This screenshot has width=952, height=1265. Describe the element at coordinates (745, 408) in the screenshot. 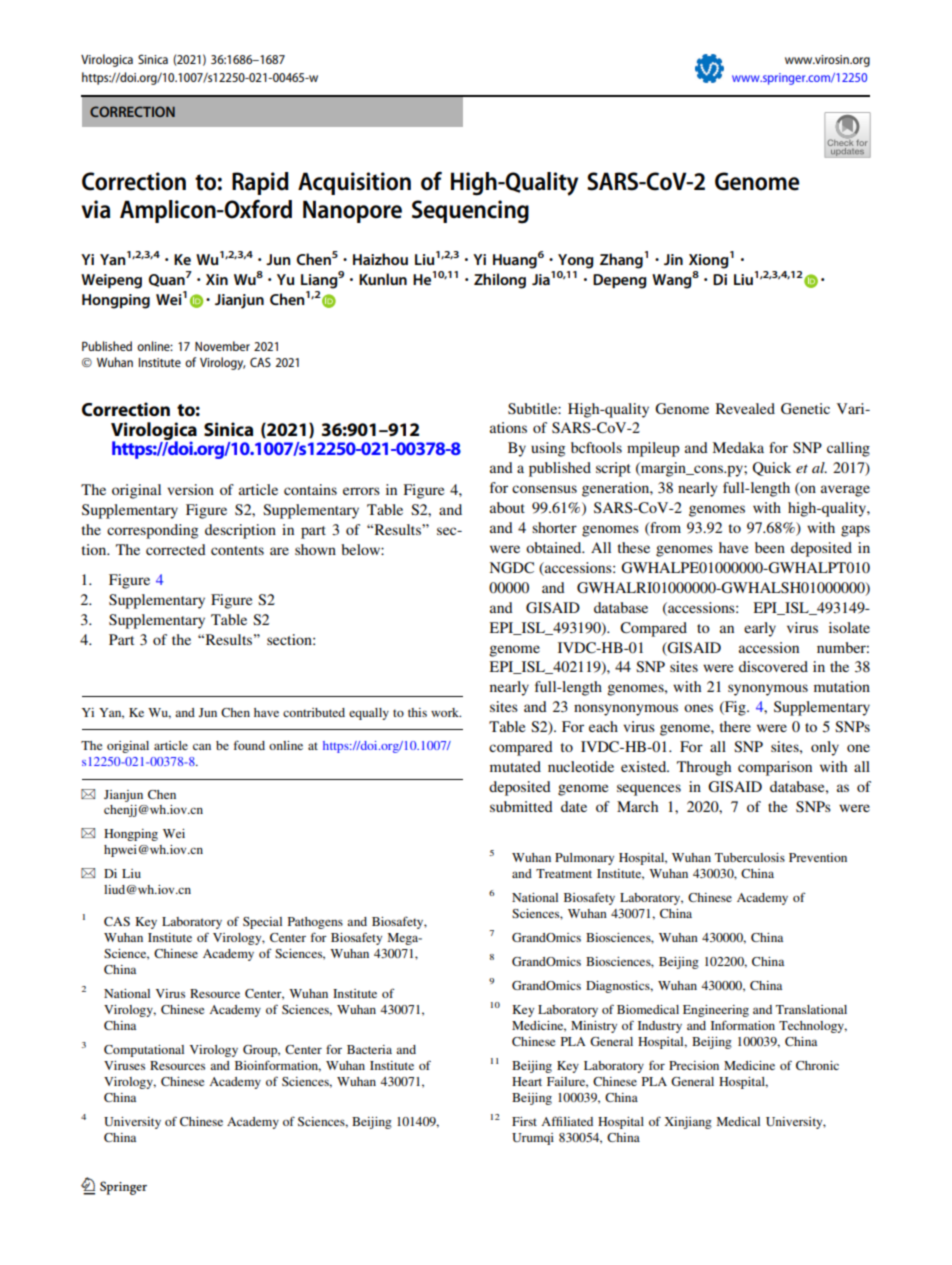

I see `Revealed` at that location.
